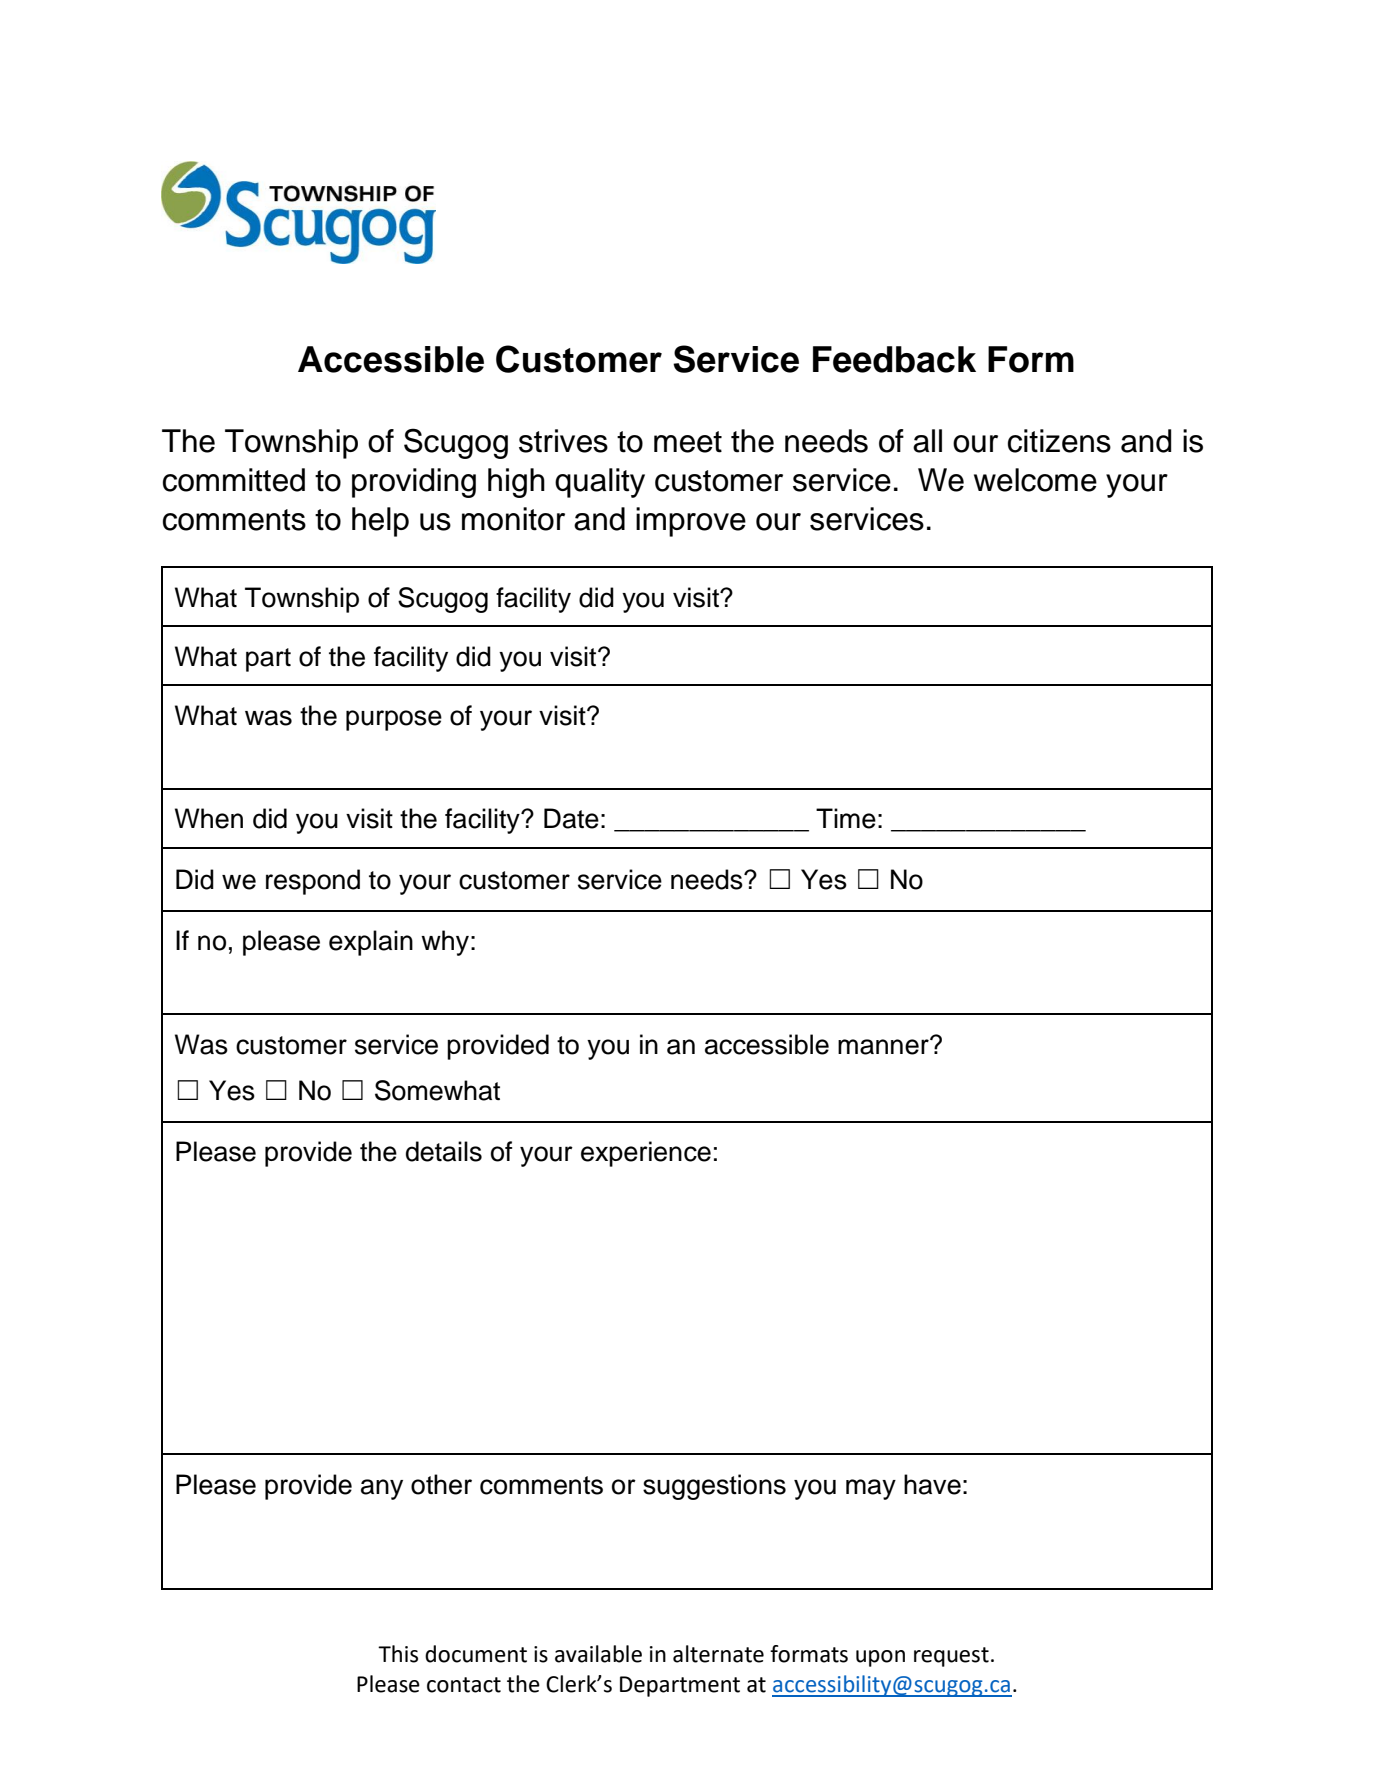  Describe the element at coordinates (646, 1154) in the screenshot. I see `experience` at that location.
